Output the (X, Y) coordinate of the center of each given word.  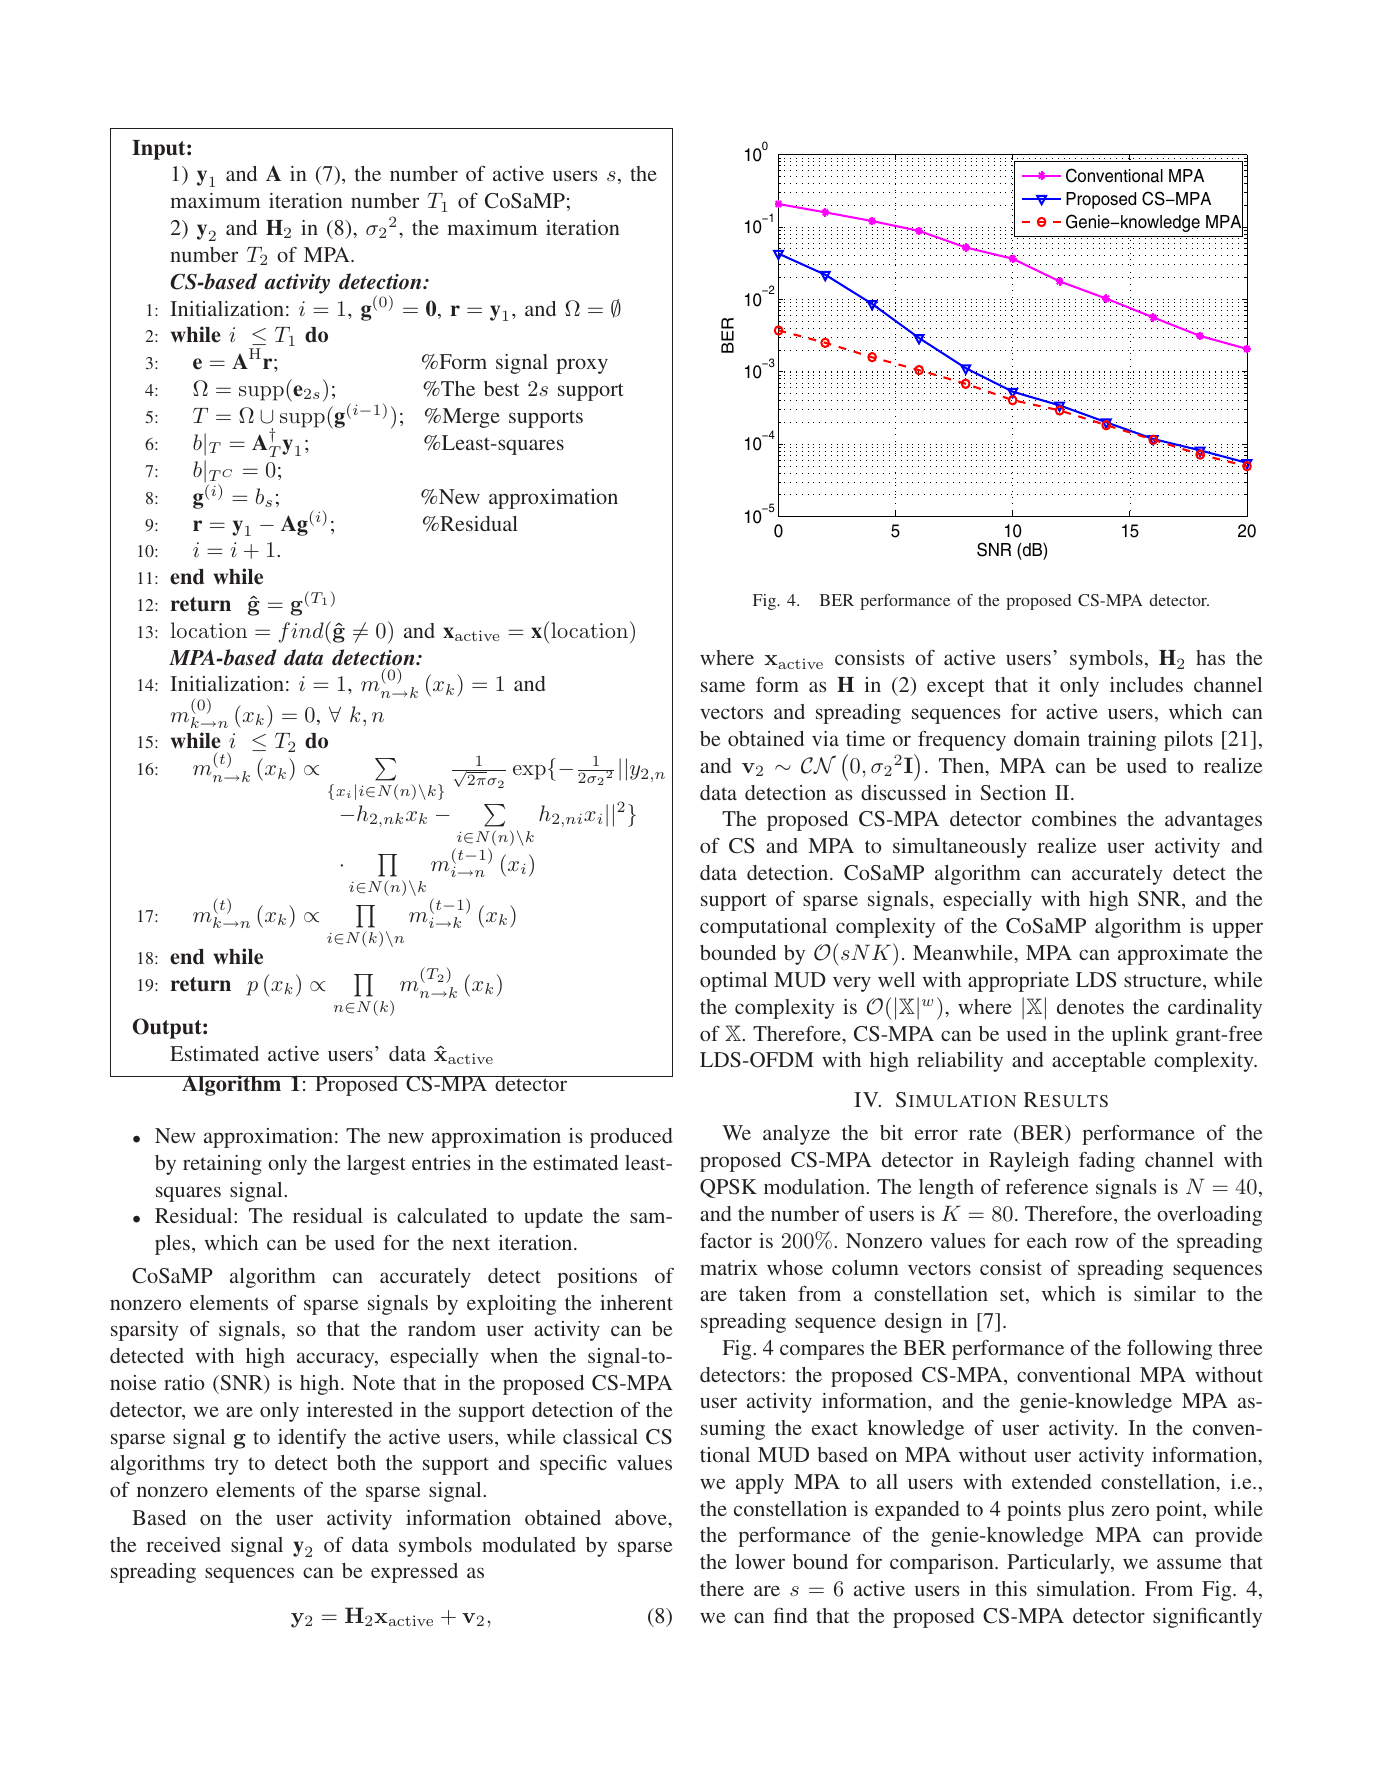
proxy (582, 366)
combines (1074, 818)
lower (760, 1561)
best (501, 388)
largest (376, 1165)
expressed (414, 1573)
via (825, 738)
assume (1189, 1563)
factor (726, 1240)
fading (1107, 1162)
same (723, 686)
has (1210, 657)
